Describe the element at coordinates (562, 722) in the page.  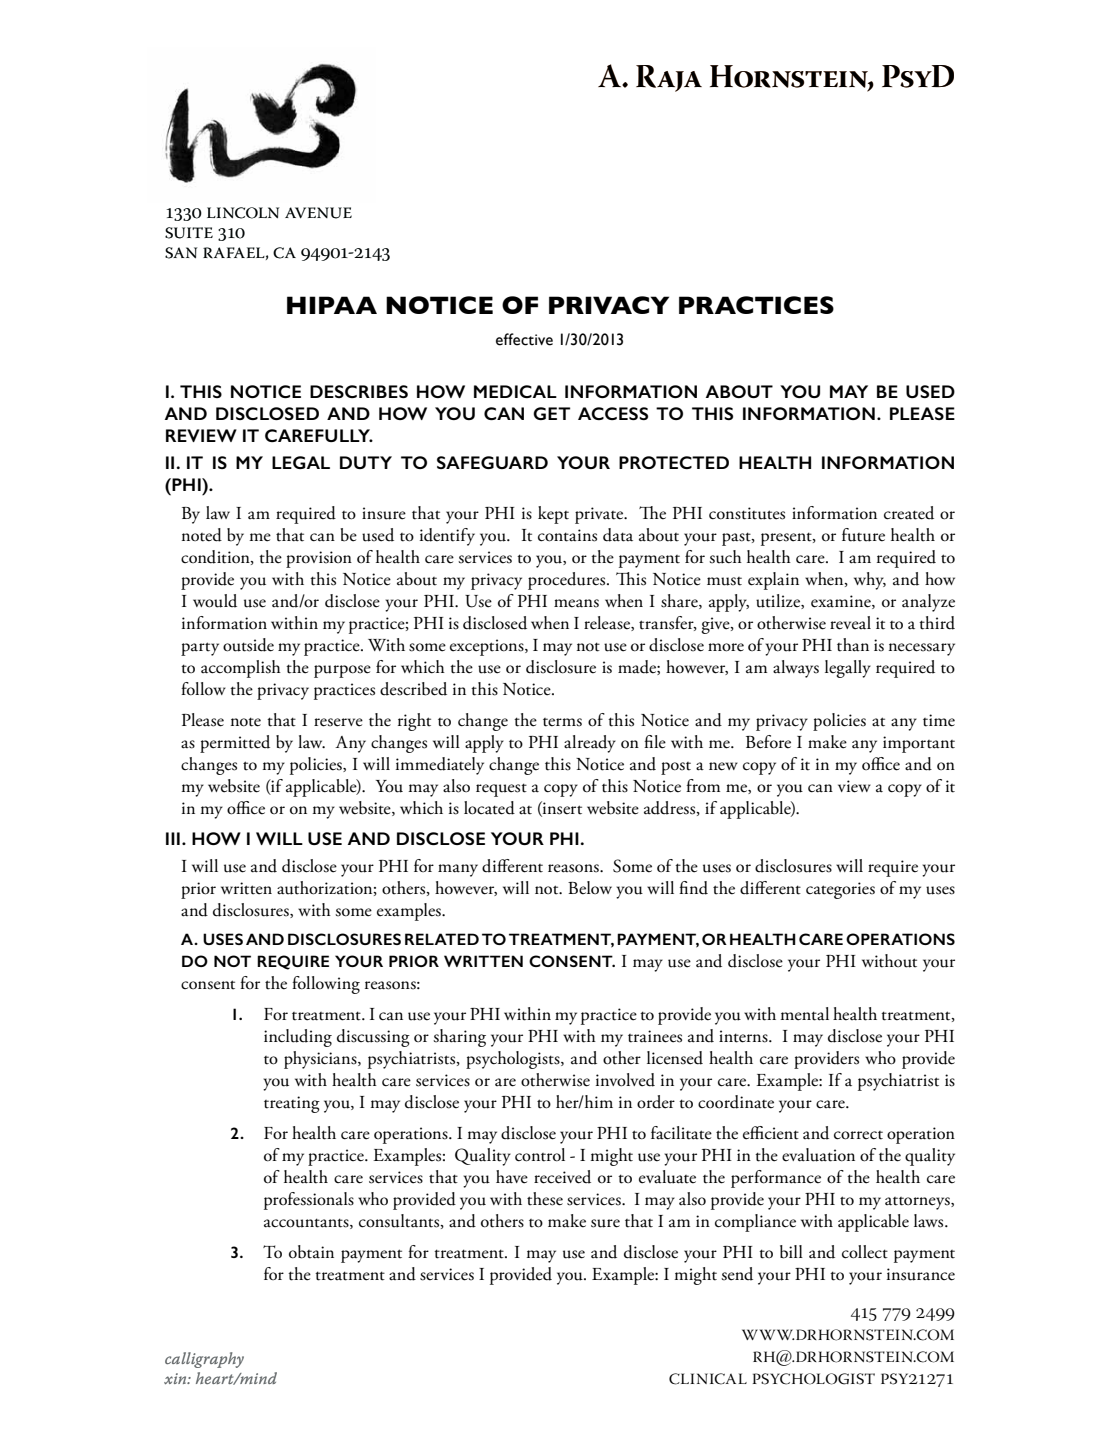
I see `terms` at that location.
